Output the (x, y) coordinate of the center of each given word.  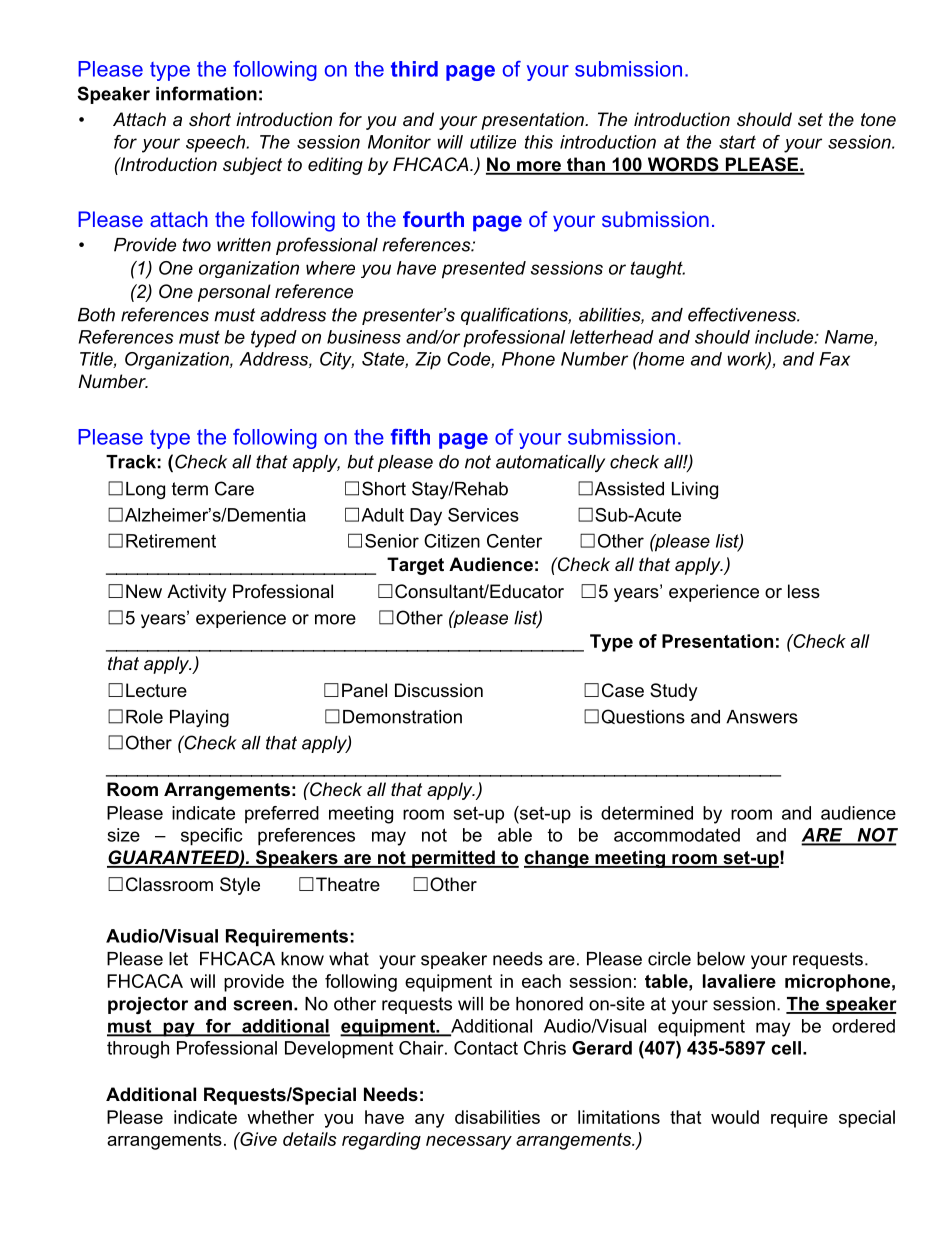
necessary (469, 1143)
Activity (197, 593)
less (804, 591)
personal (234, 293)
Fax (834, 359)
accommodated (677, 835)
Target (415, 566)
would (735, 1117)
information (206, 93)
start (737, 142)
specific (212, 837)
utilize (493, 142)
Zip (428, 361)
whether (280, 1117)
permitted (453, 859)
